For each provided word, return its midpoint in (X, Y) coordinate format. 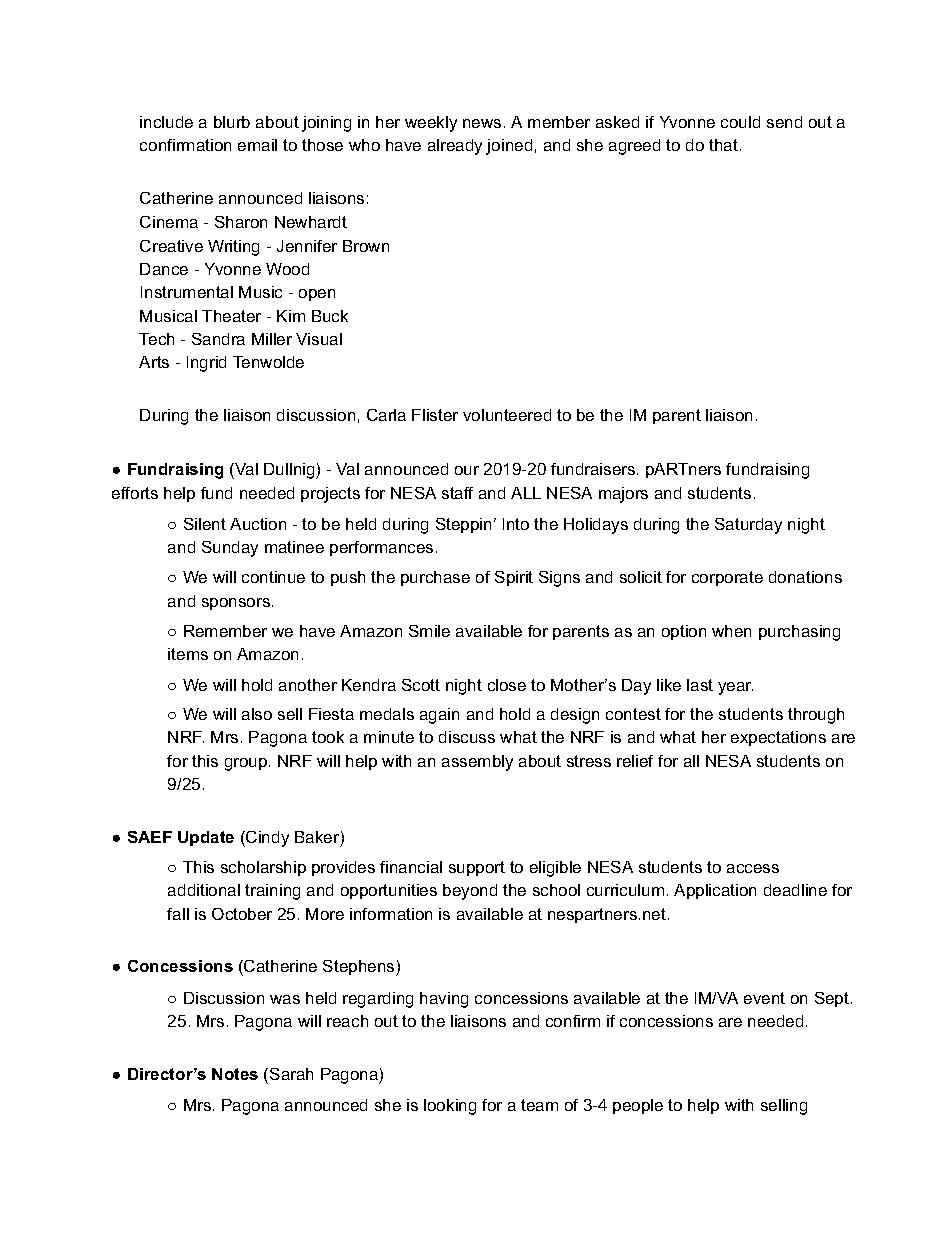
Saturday (748, 526)
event (764, 998)
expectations (778, 738)
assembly (477, 763)
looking (450, 1107)
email (257, 145)
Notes (235, 1074)
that (723, 145)
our (467, 470)
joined (509, 147)
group (247, 764)
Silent (205, 524)
